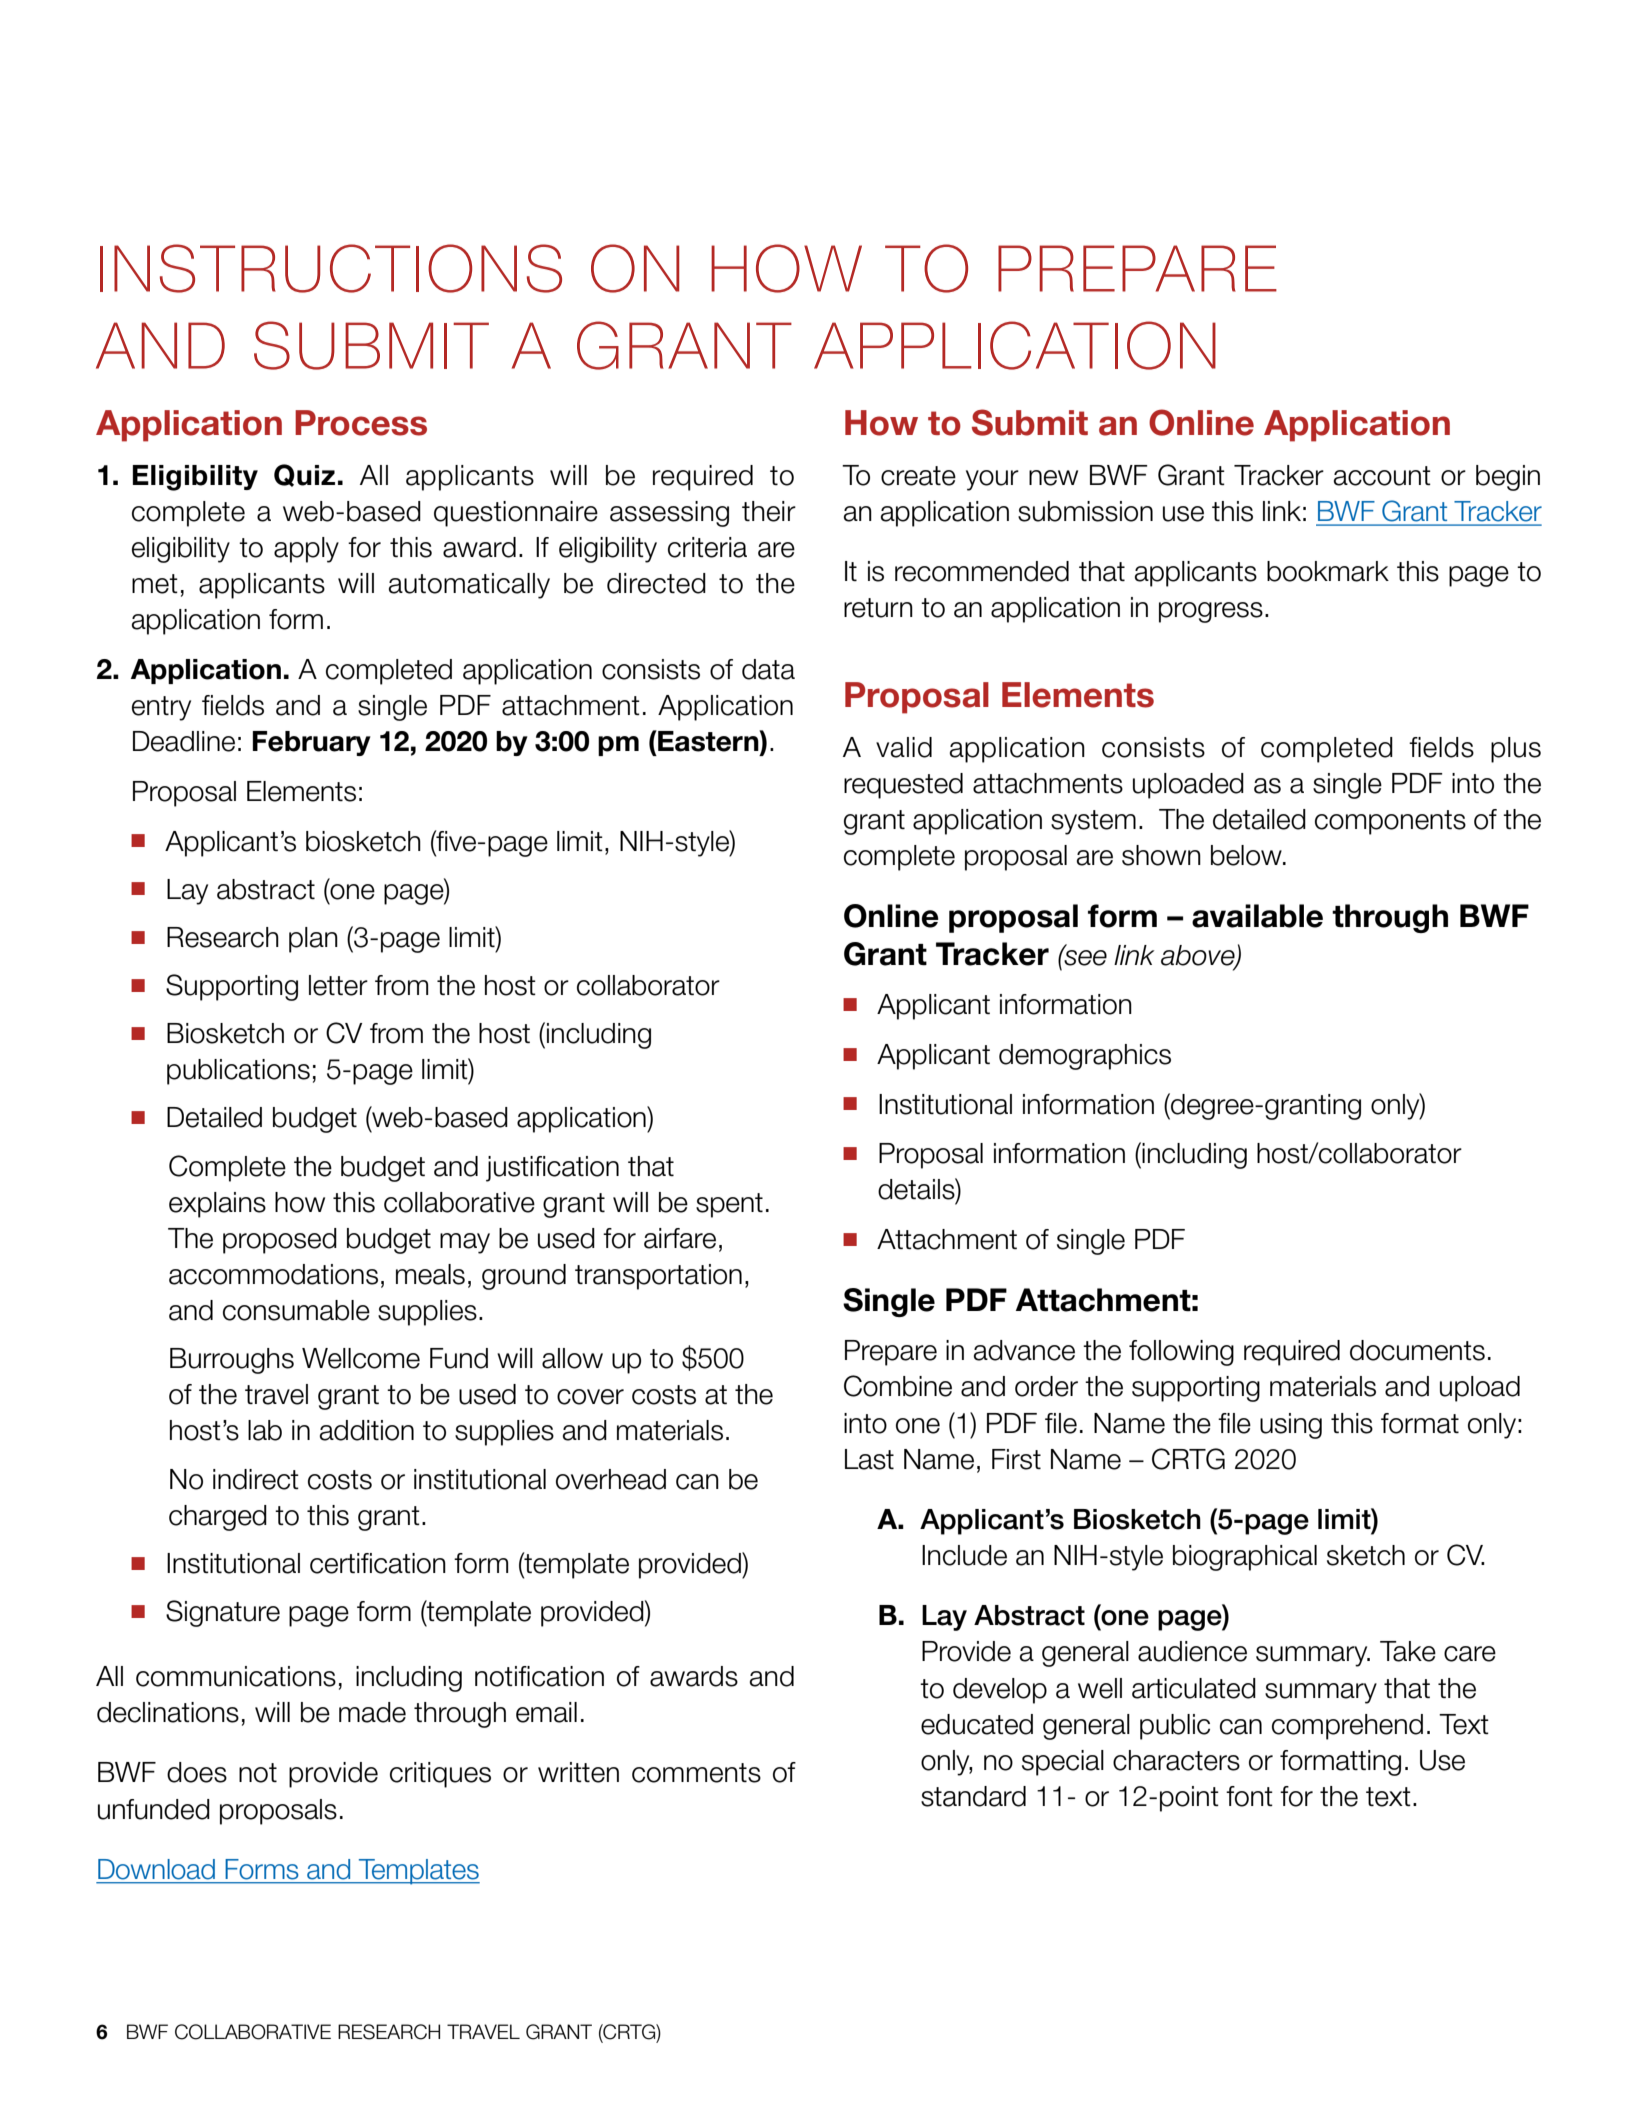 The height and width of the screenshot is (2119, 1638). Describe the element at coordinates (1257, 916) in the screenshot. I see `available` at that location.
